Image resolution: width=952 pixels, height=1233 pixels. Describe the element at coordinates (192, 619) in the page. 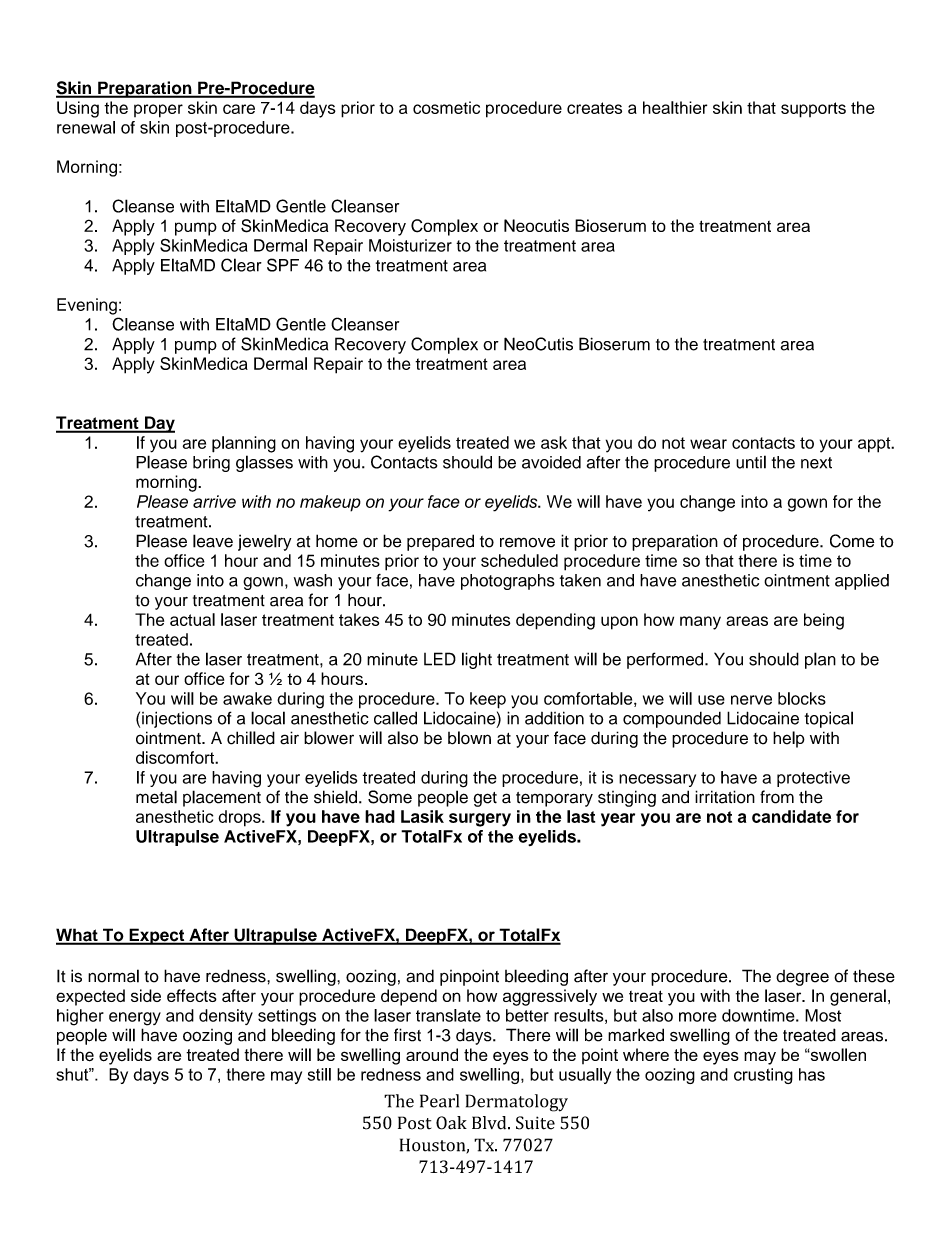

I see `actual` at that location.
